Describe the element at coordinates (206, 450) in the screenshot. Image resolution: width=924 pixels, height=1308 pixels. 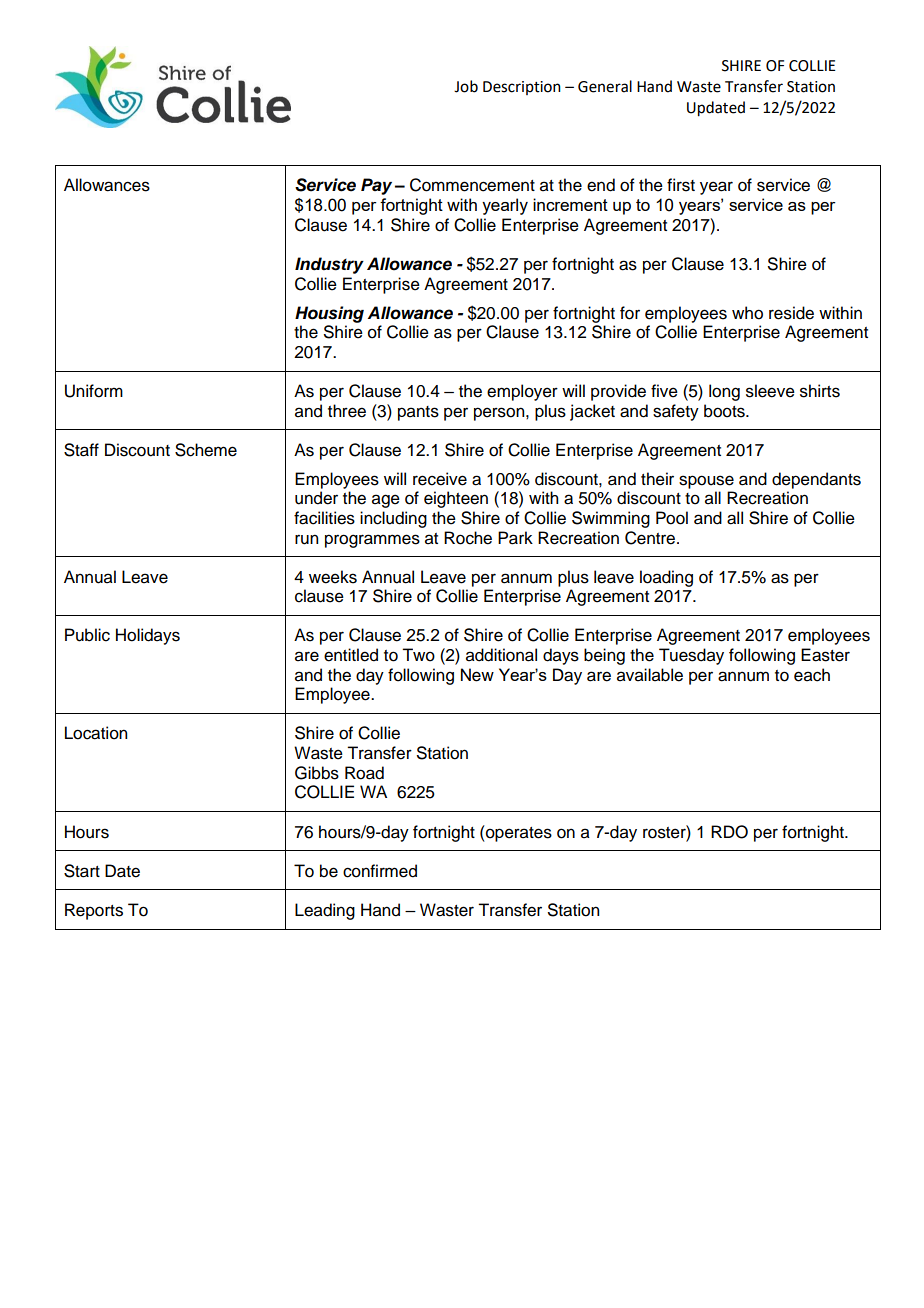
I see `Scheme` at that location.
